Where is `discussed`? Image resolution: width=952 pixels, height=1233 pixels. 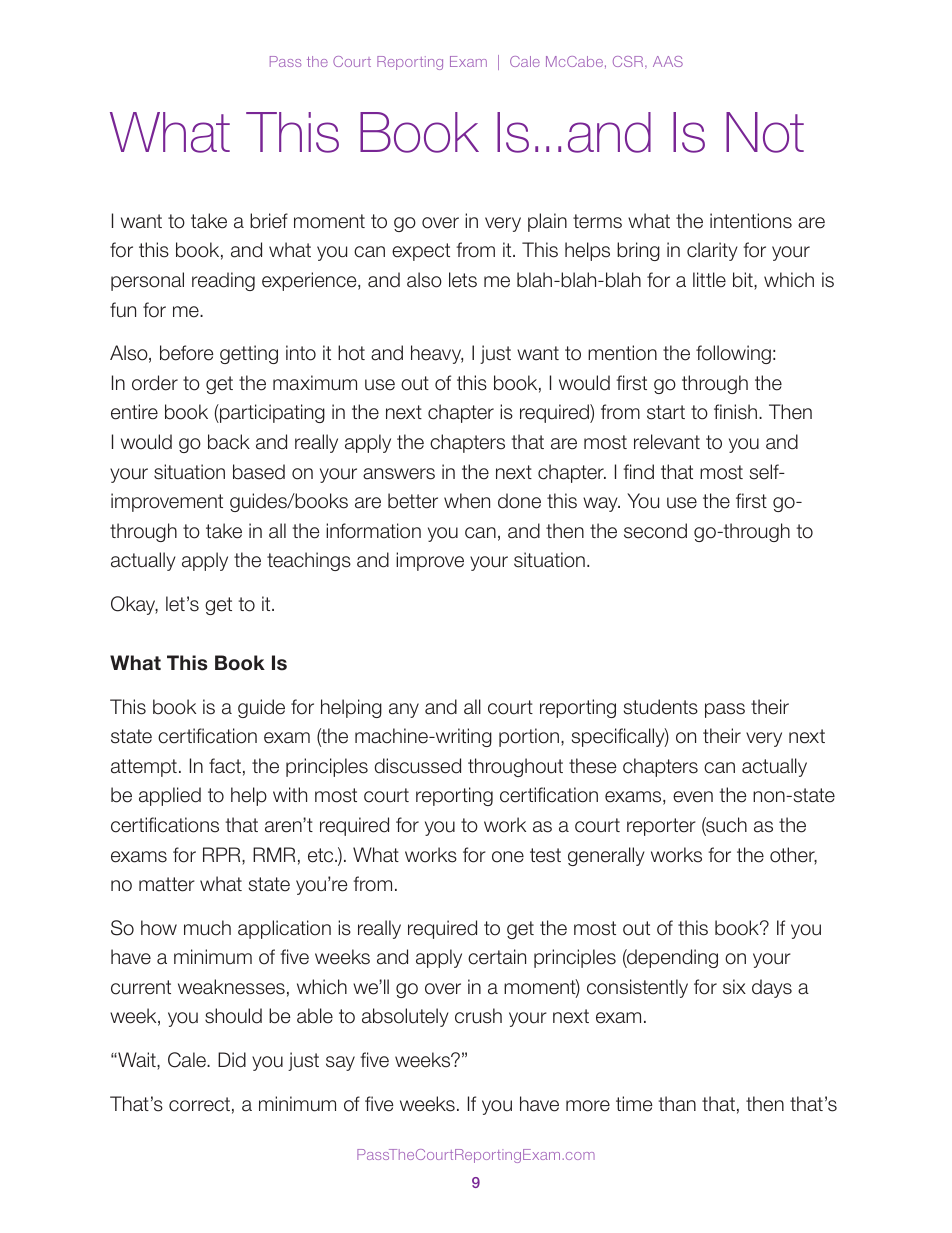 discussed is located at coordinates (418, 766).
